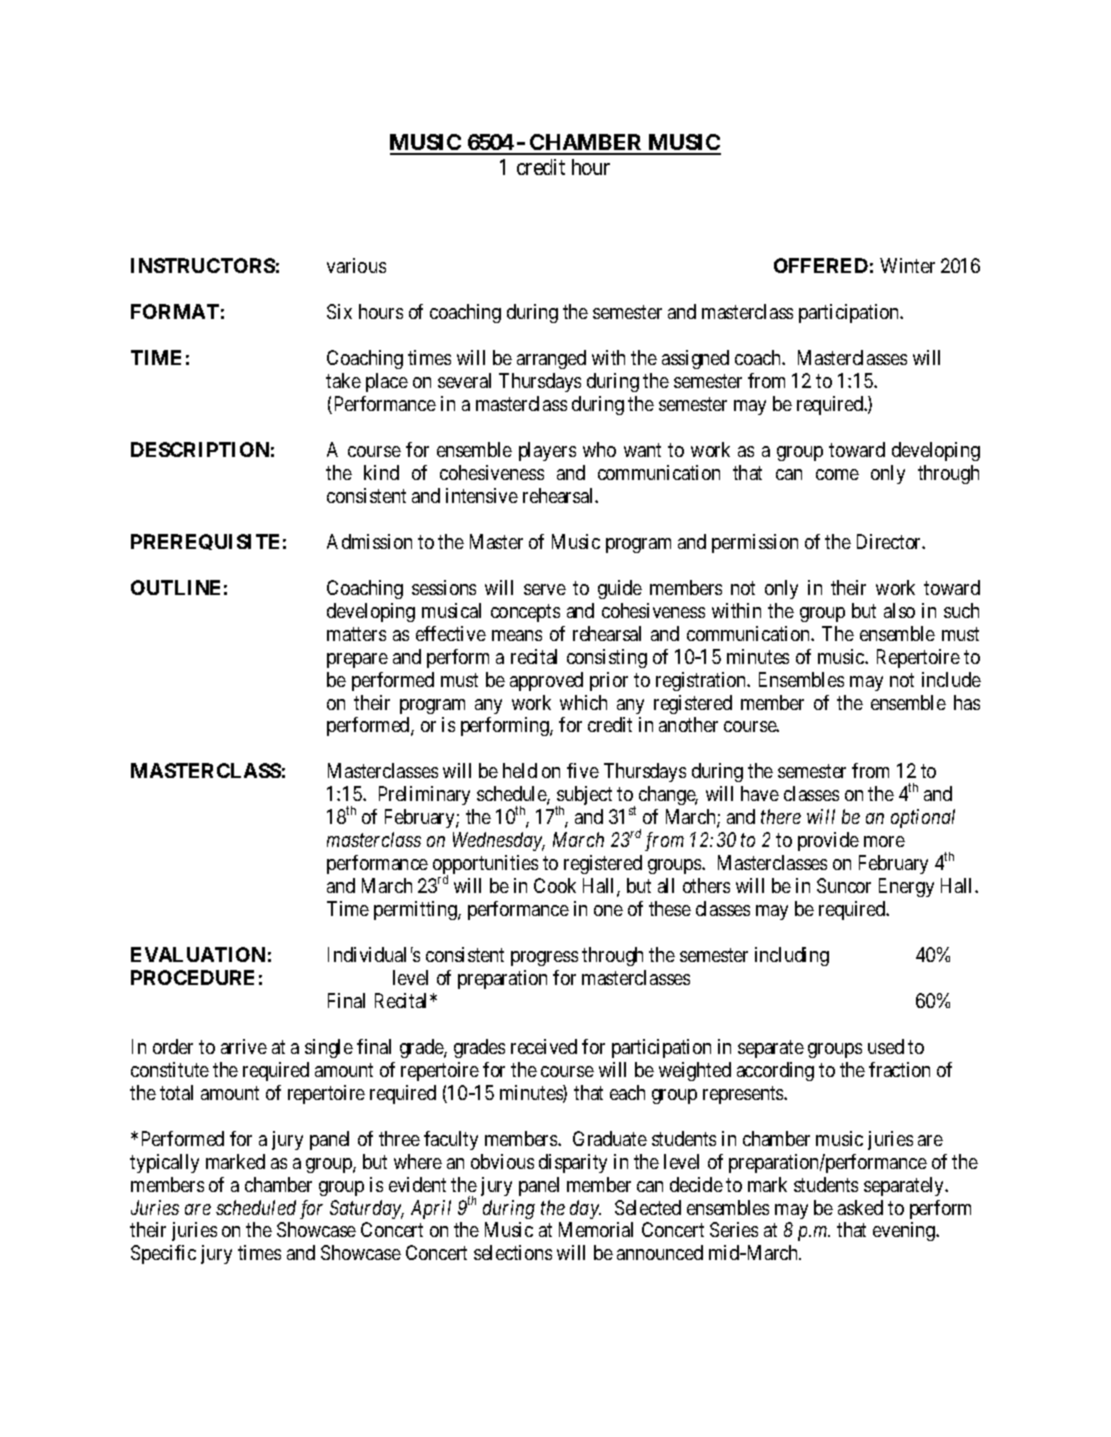  I want to click on Memorial, so click(596, 1229).
